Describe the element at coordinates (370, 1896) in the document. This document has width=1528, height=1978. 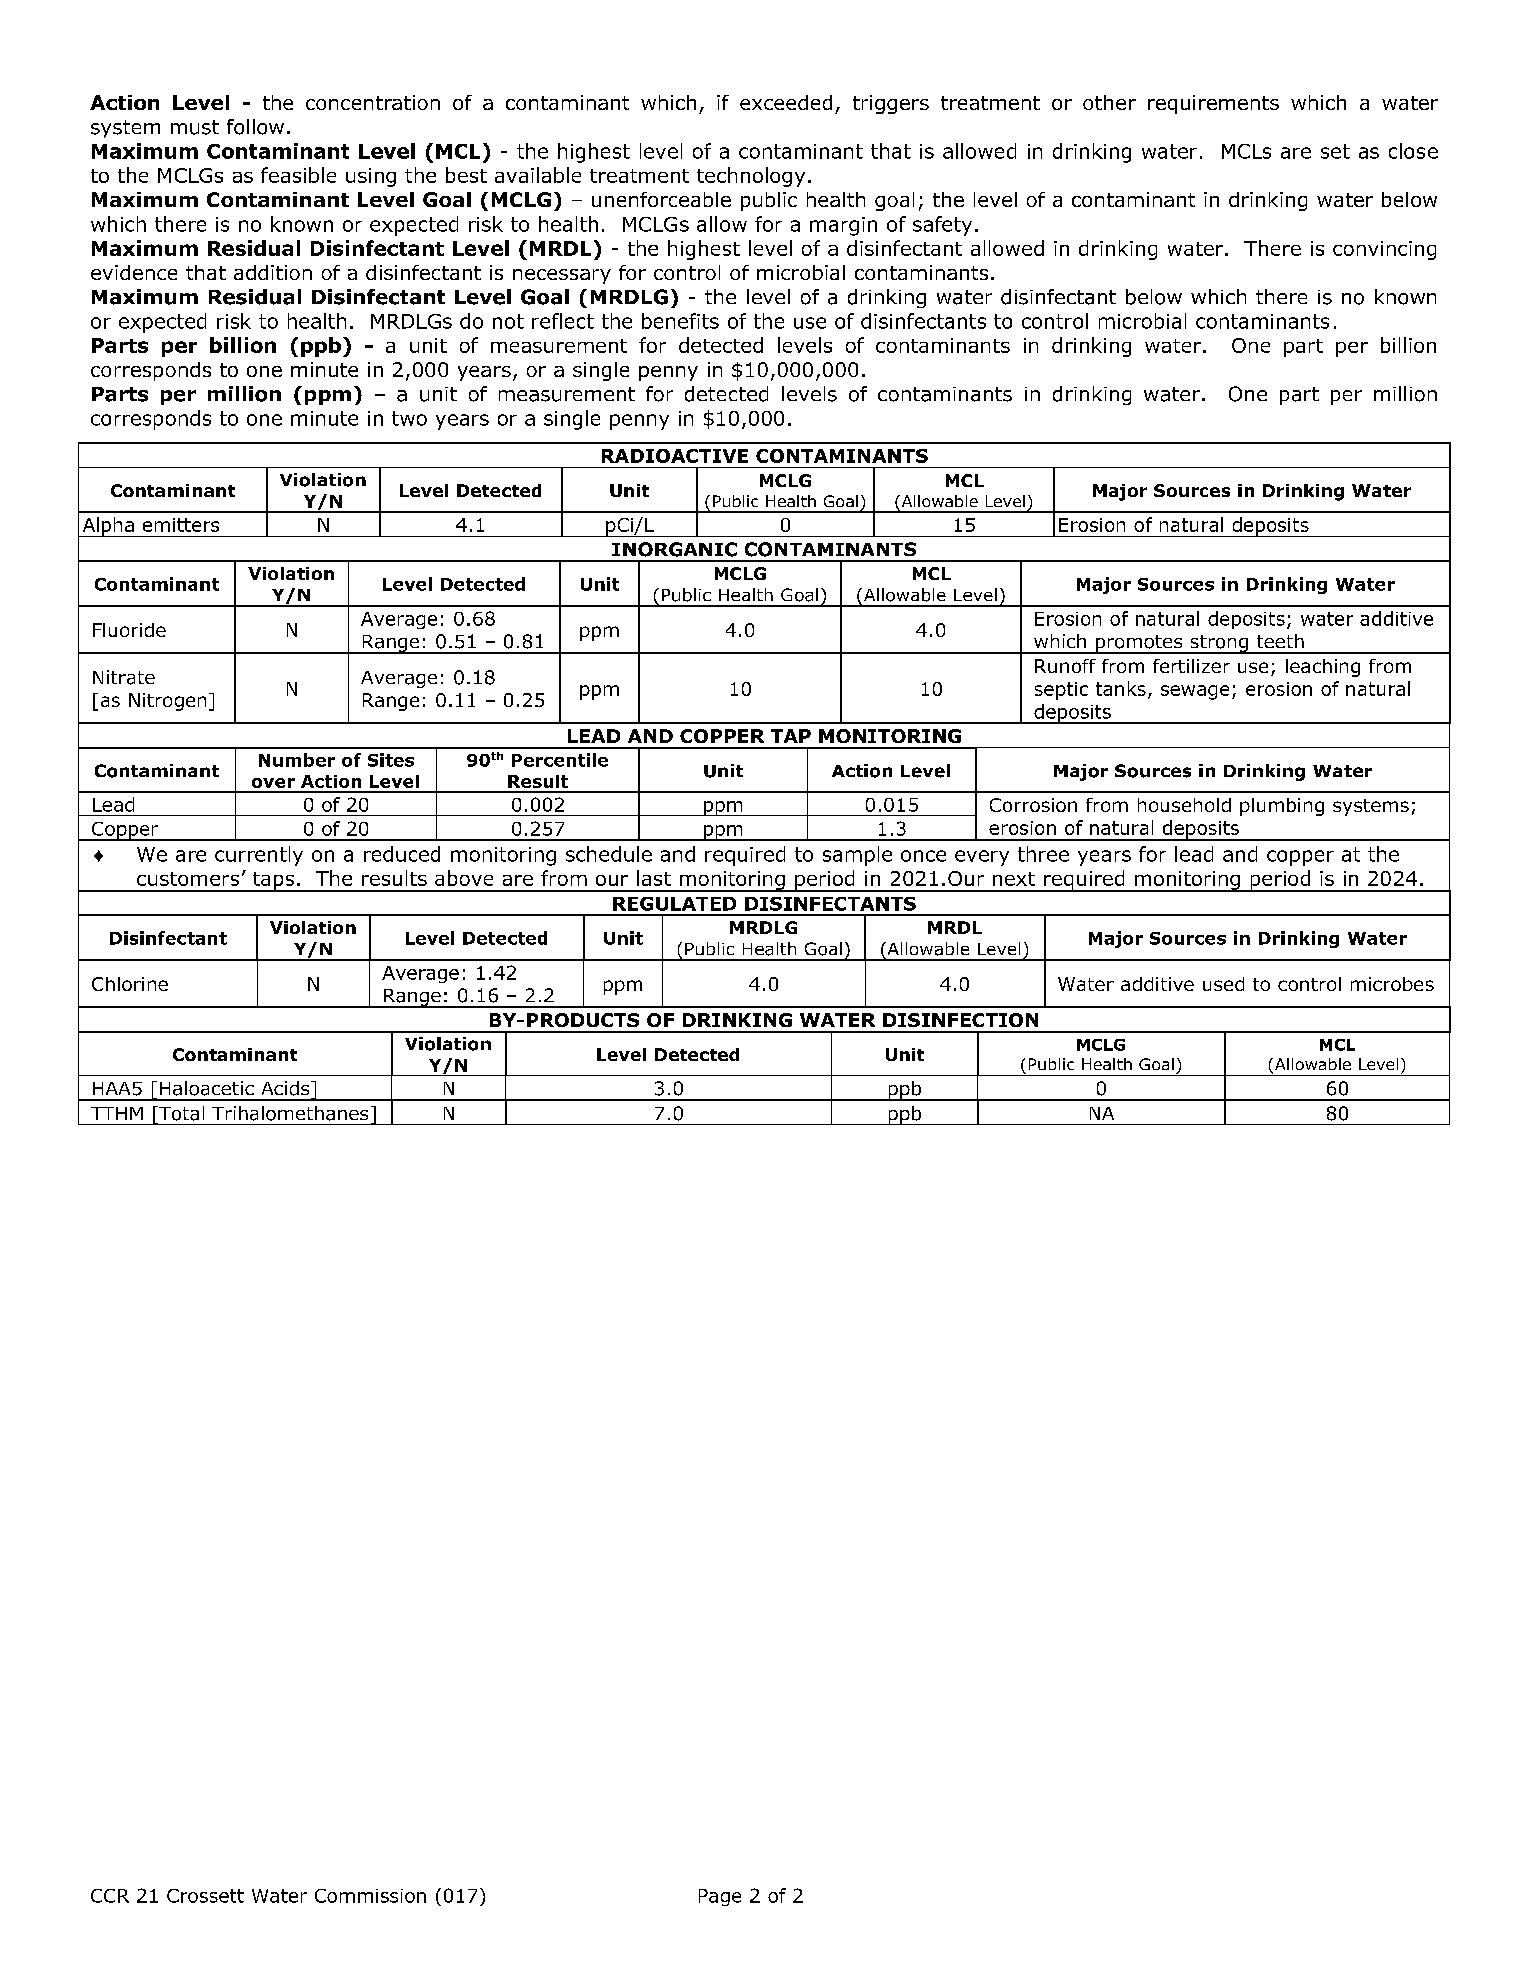
I see `Commission` at that location.
